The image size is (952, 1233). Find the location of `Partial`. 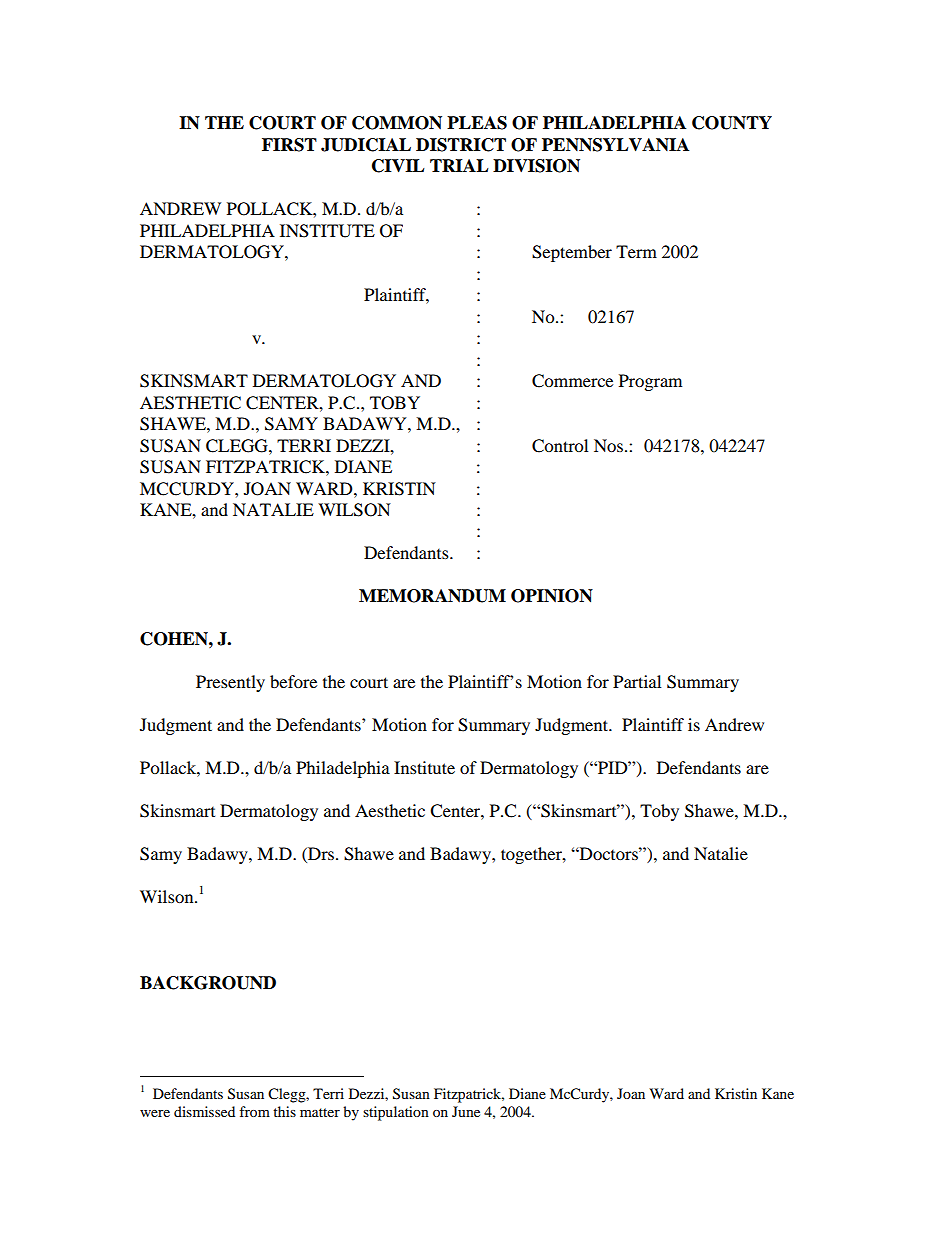

Partial is located at coordinates (637, 681).
